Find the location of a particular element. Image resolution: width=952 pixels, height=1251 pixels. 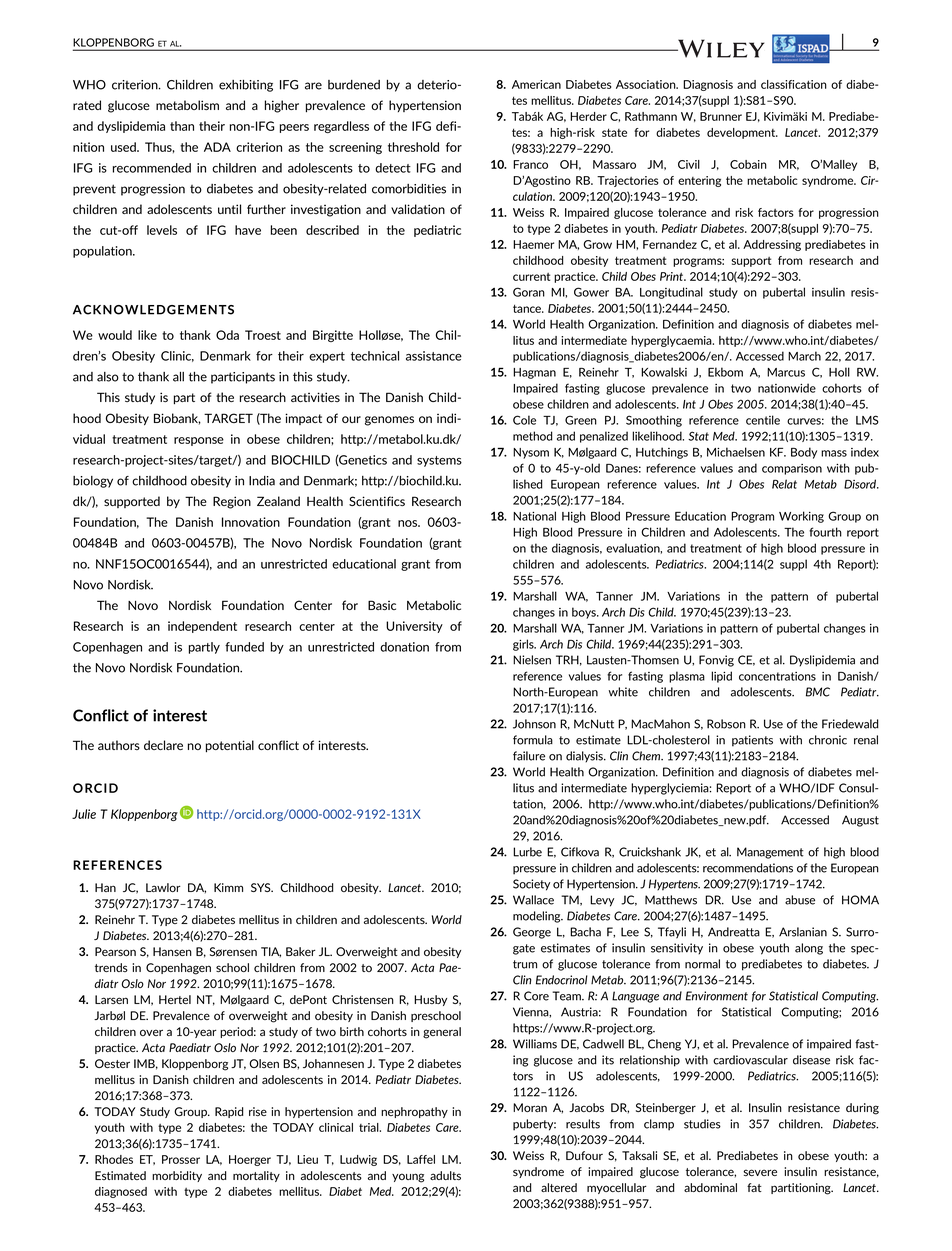

ADA is located at coordinates (217, 147).
